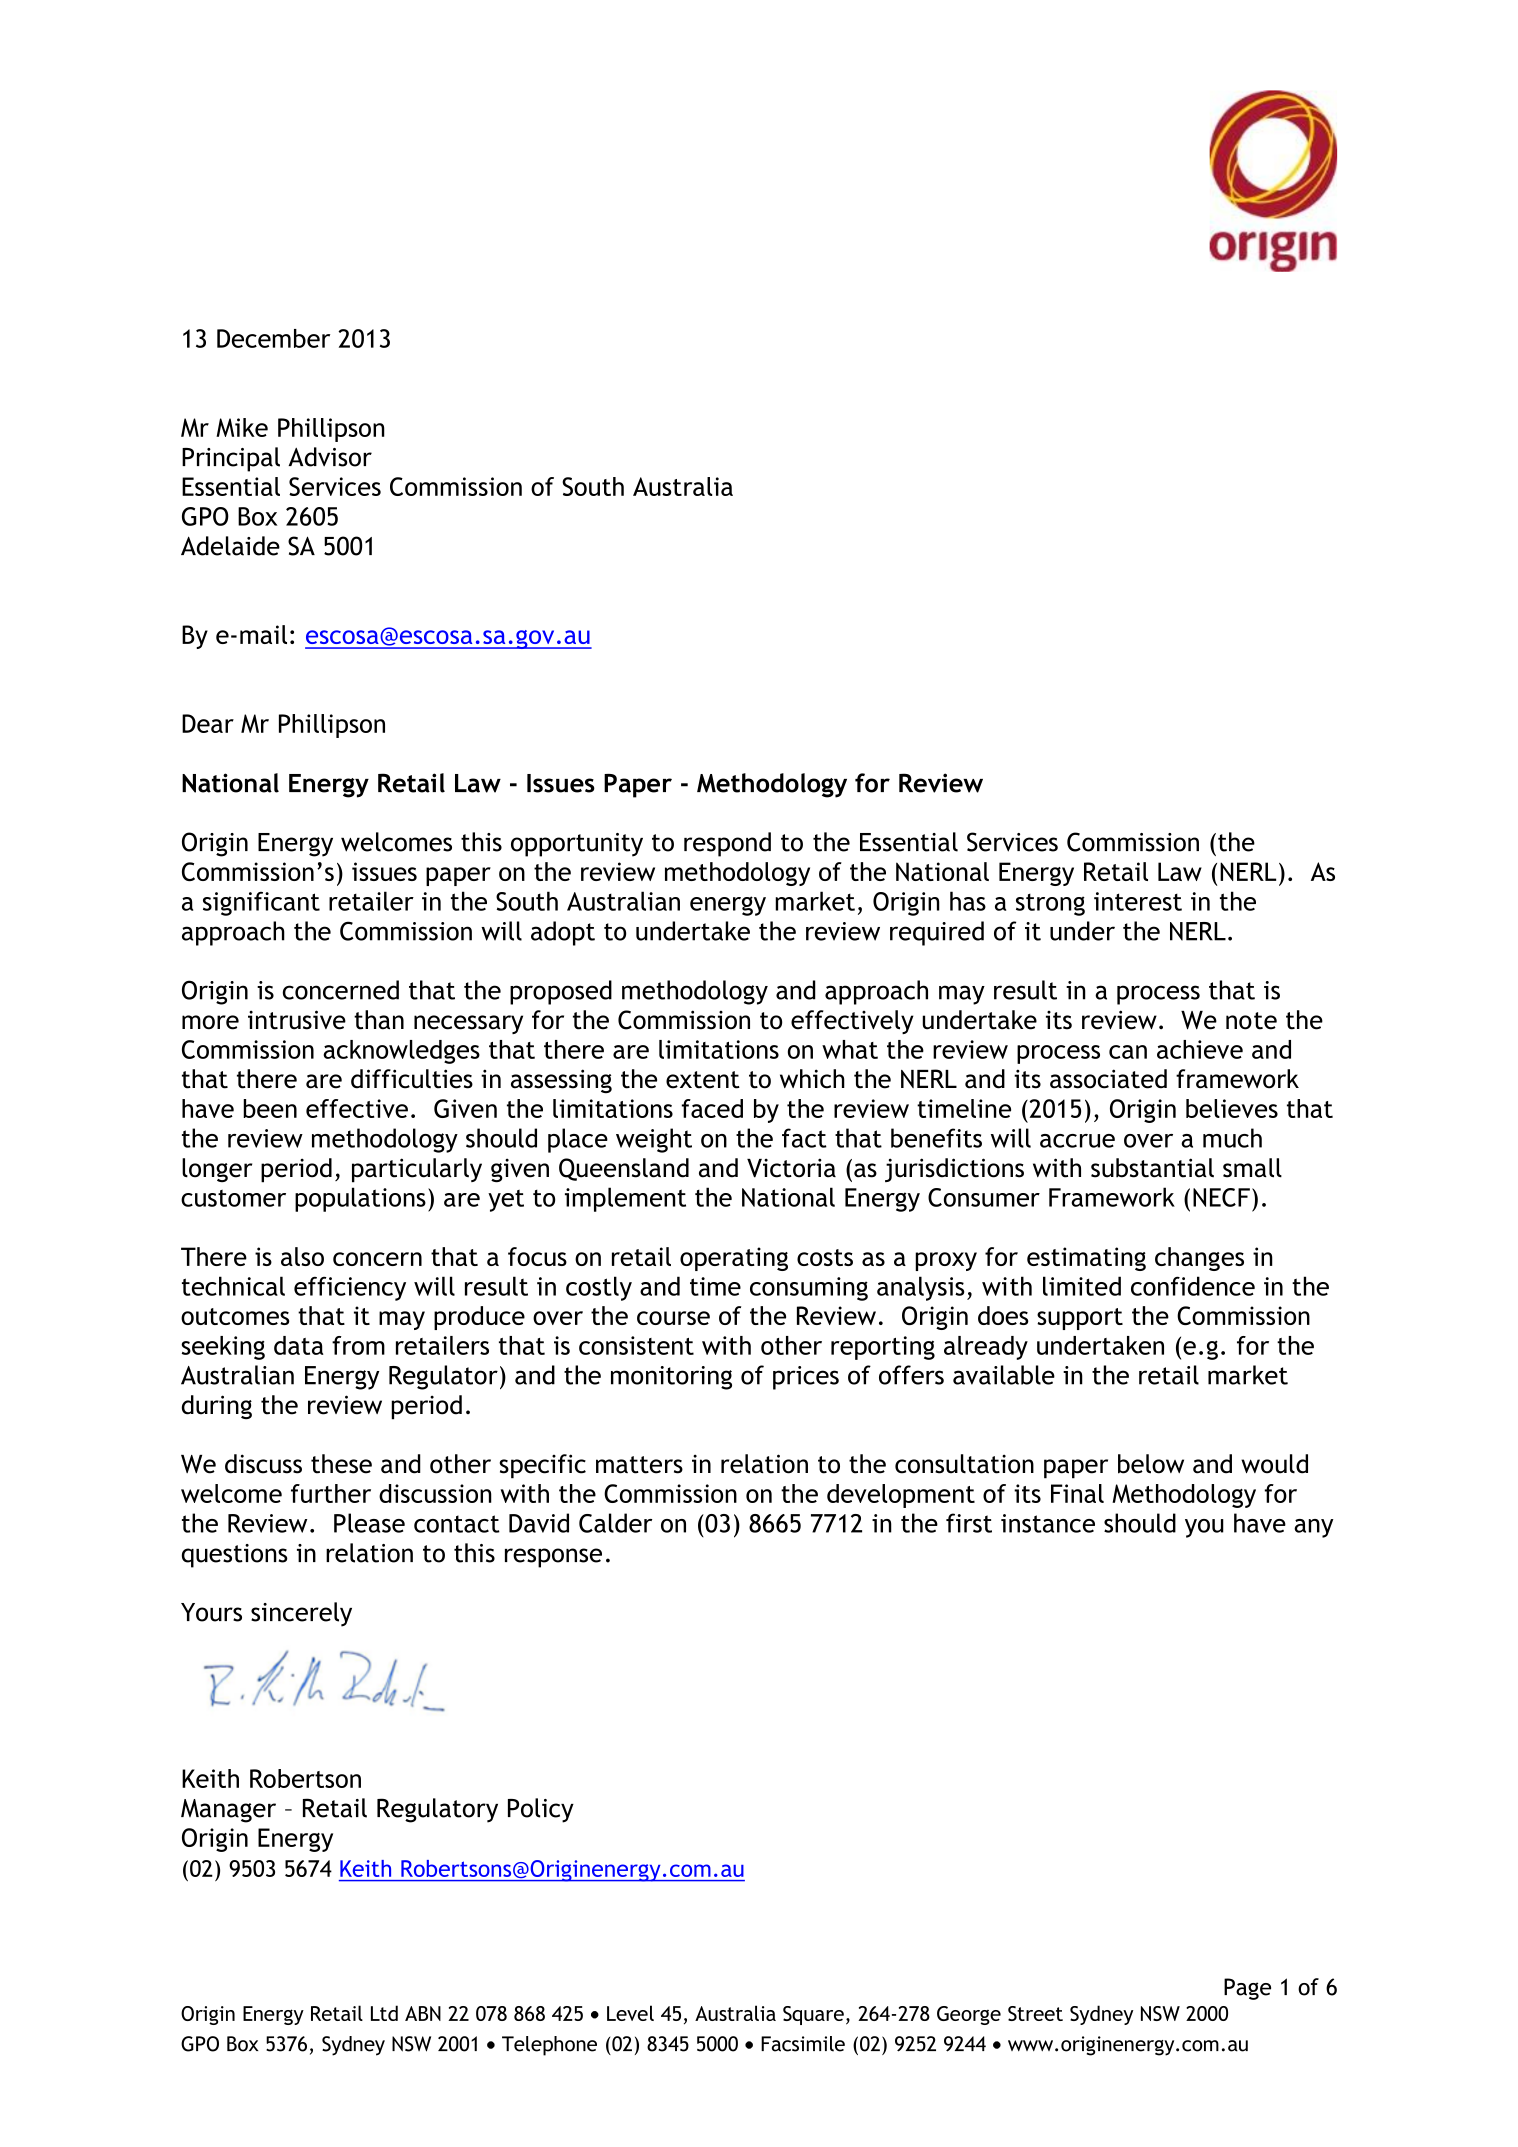 This screenshot has width=1518, height=2147. What do you see at coordinates (273, 338) in the screenshot?
I see `December` at bounding box center [273, 338].
